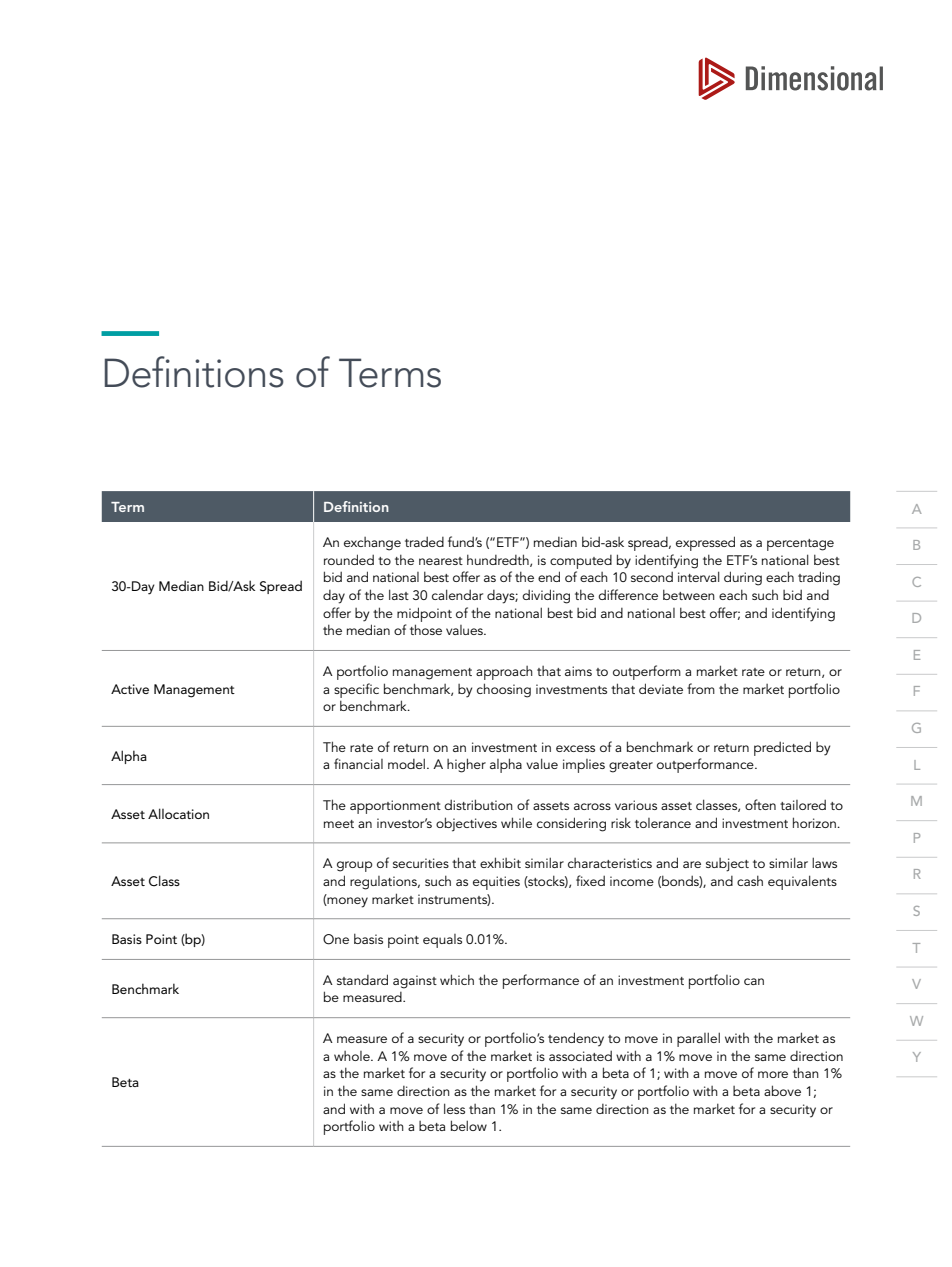  Describe the element at coordinates (743, 578) in the screenshot. I see `during` at that location.
